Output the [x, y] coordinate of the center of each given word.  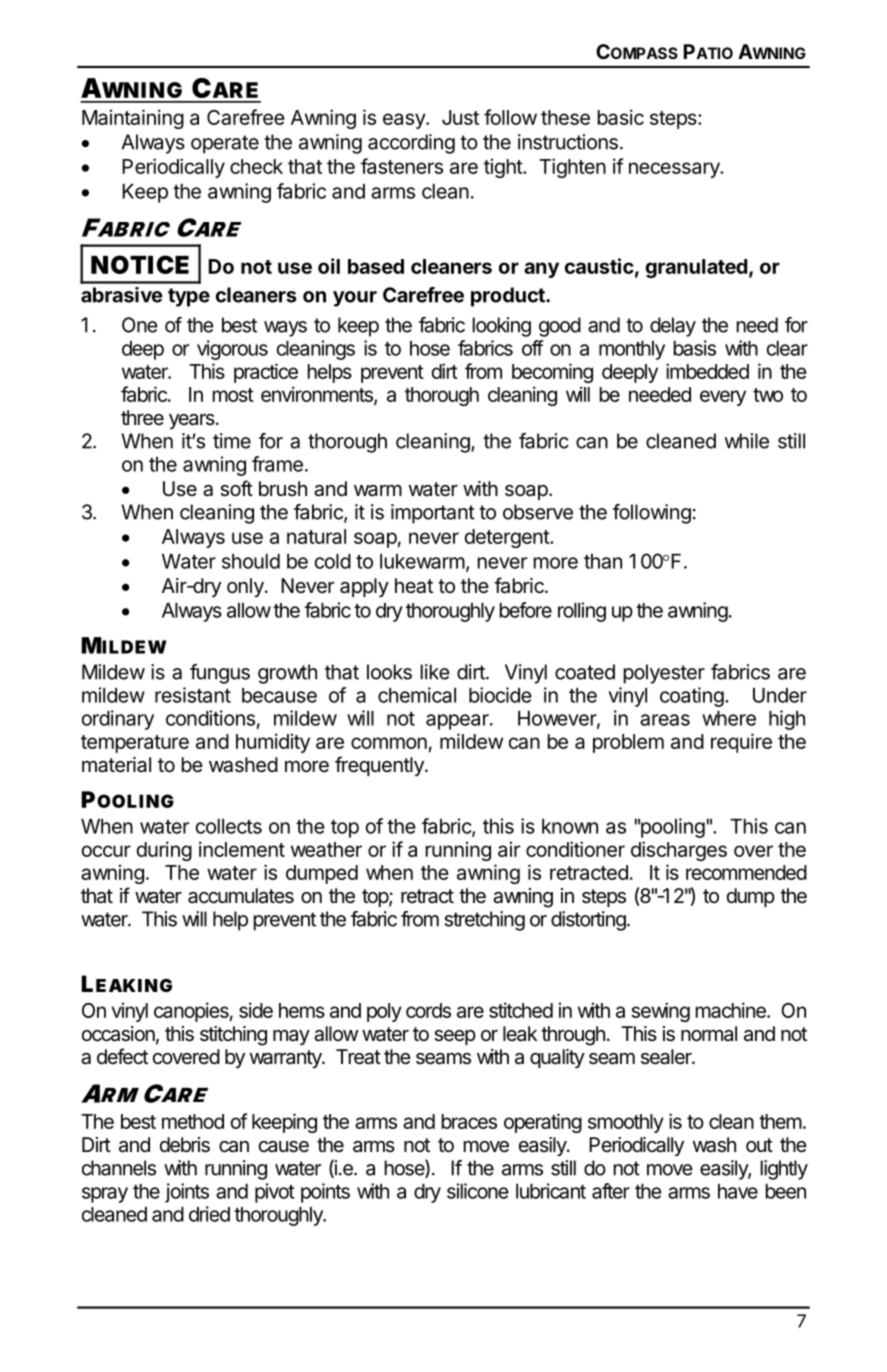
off [533, 348]
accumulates [241, 896]
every [723, 398]
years [193, 421]
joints [187, 1193]
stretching [485, 921]
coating [692, 697]
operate [225, 144]
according [411, 144]
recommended [746, 872]
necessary [675, 170]
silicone [478, 1191]
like [435, 672]
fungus [220, 674]
